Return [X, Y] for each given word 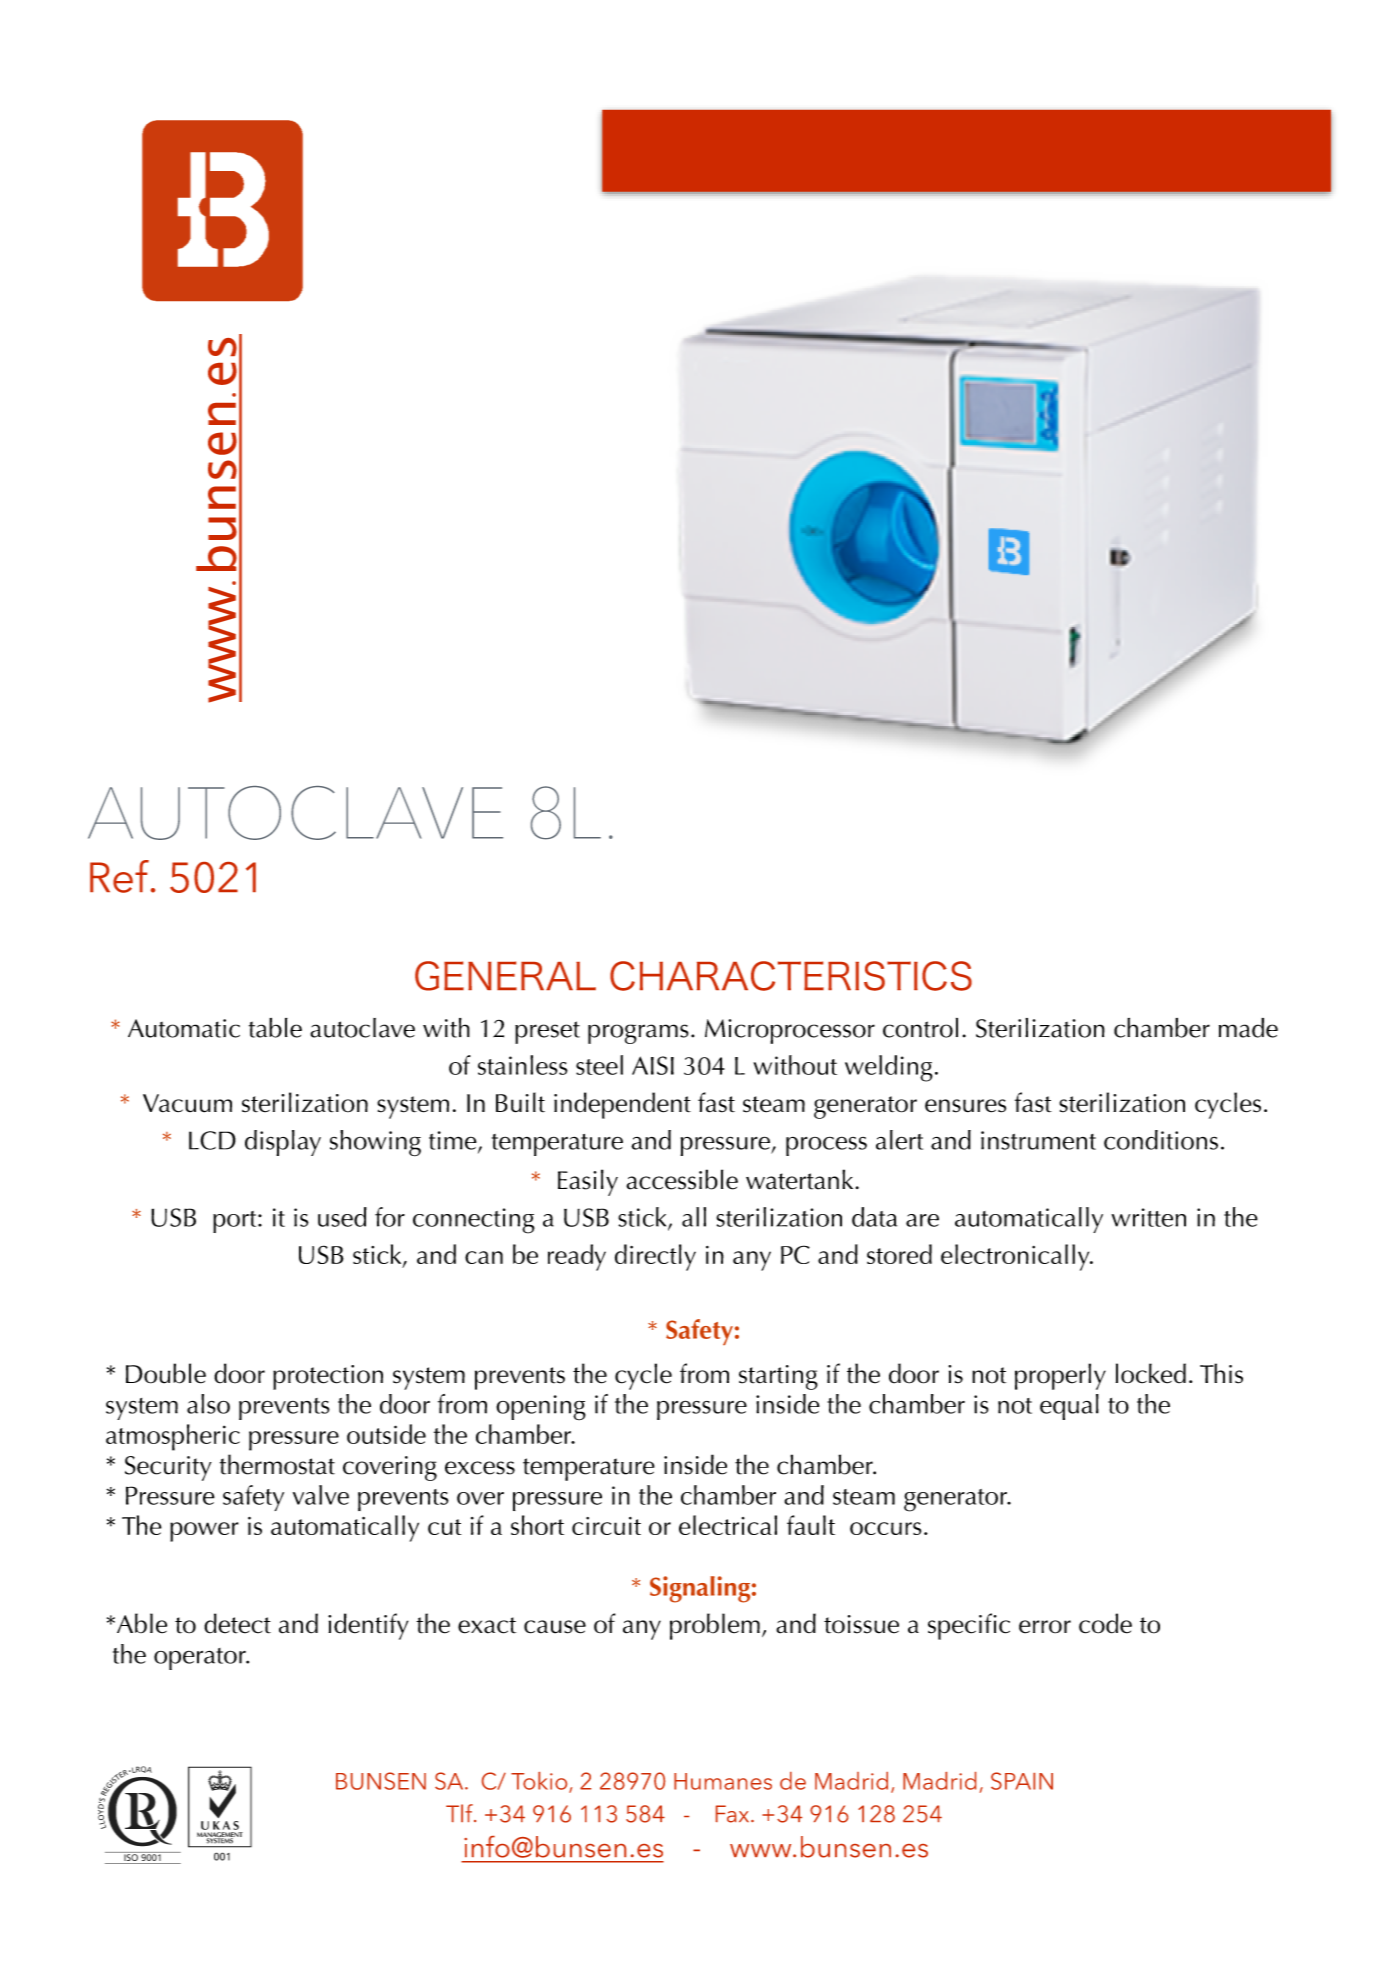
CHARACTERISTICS [791, 976]
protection [328, 1377]
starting [778, 1377]
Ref [119, 876]
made [1248, 1028]
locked [1151, 1373]
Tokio [540, 1782]
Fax [734, 1814]
